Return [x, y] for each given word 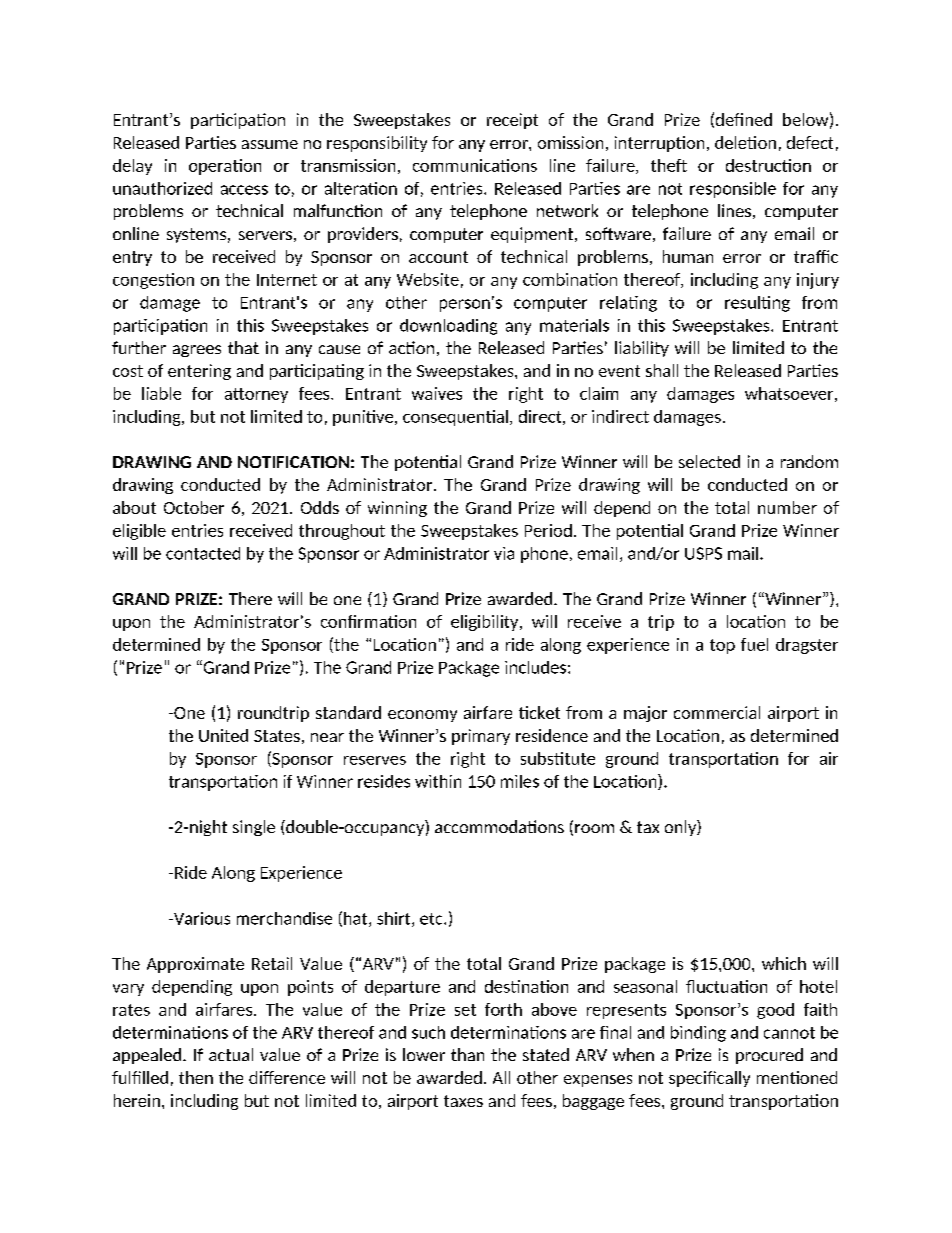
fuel [754, 644]
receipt [512, 121]
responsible [733, 190]
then [196, 1077]
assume [270, 144]
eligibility [486, 623]
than [467, 1054]
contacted [203, 553]
